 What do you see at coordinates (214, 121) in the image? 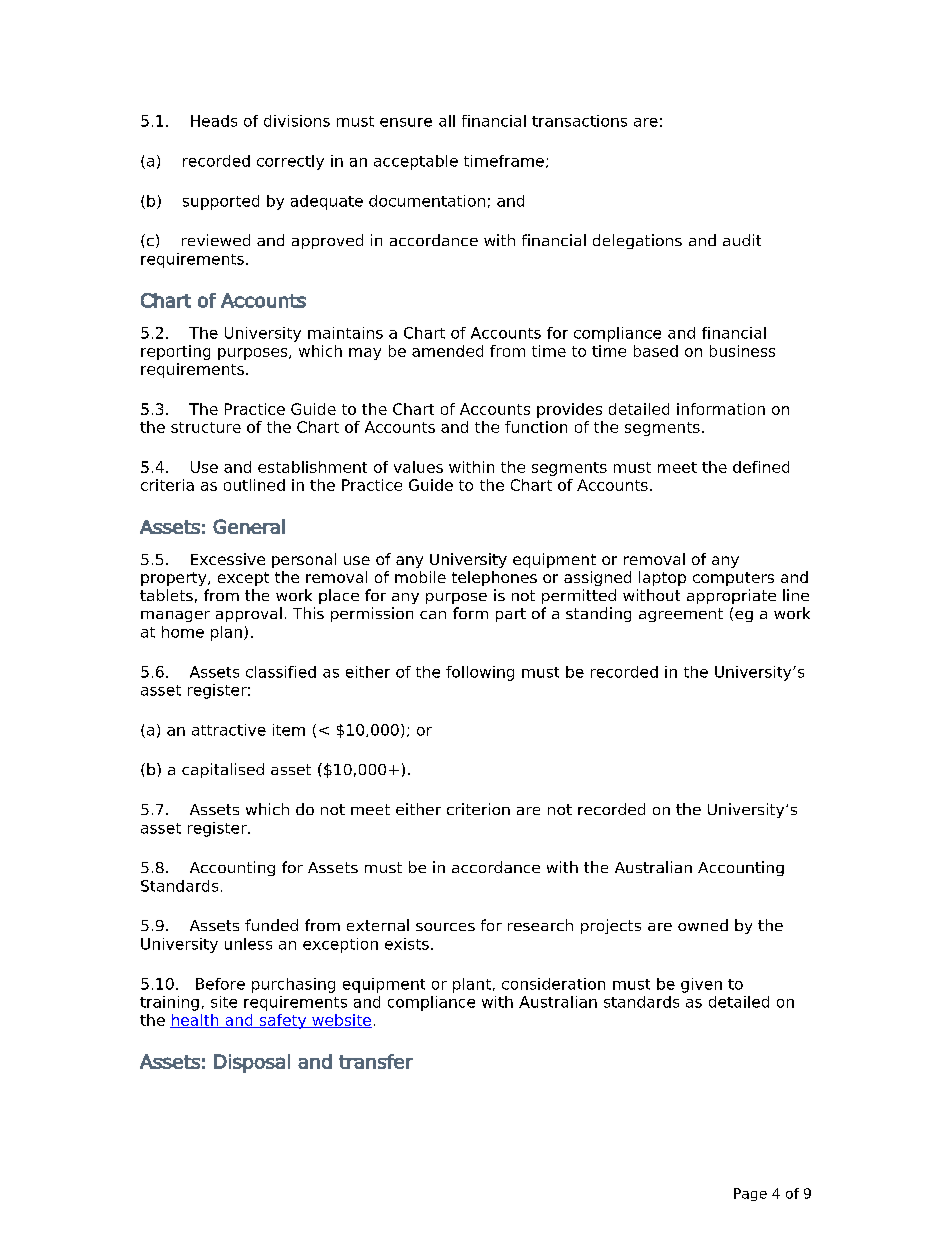
I see `Heads` at bounding box center [214, 121].
